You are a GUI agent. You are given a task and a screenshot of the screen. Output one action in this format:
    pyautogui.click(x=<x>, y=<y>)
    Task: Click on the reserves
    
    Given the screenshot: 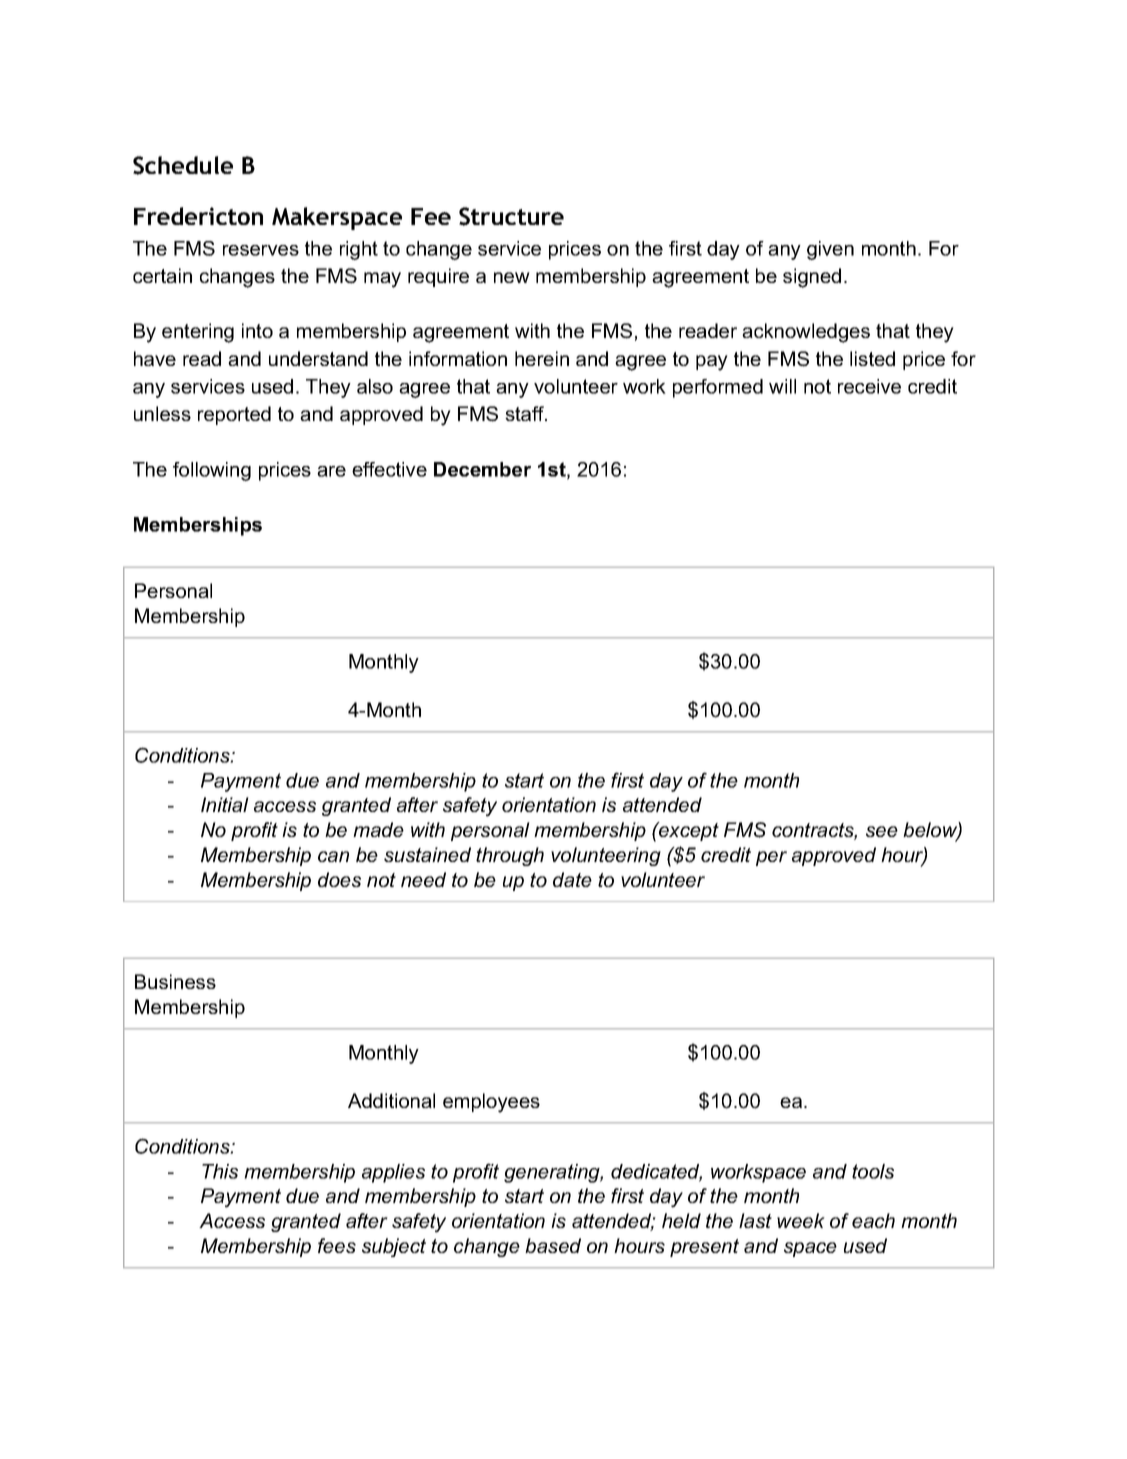 What is the action you would take?
    pyautogui.click(x=261, y=250)
